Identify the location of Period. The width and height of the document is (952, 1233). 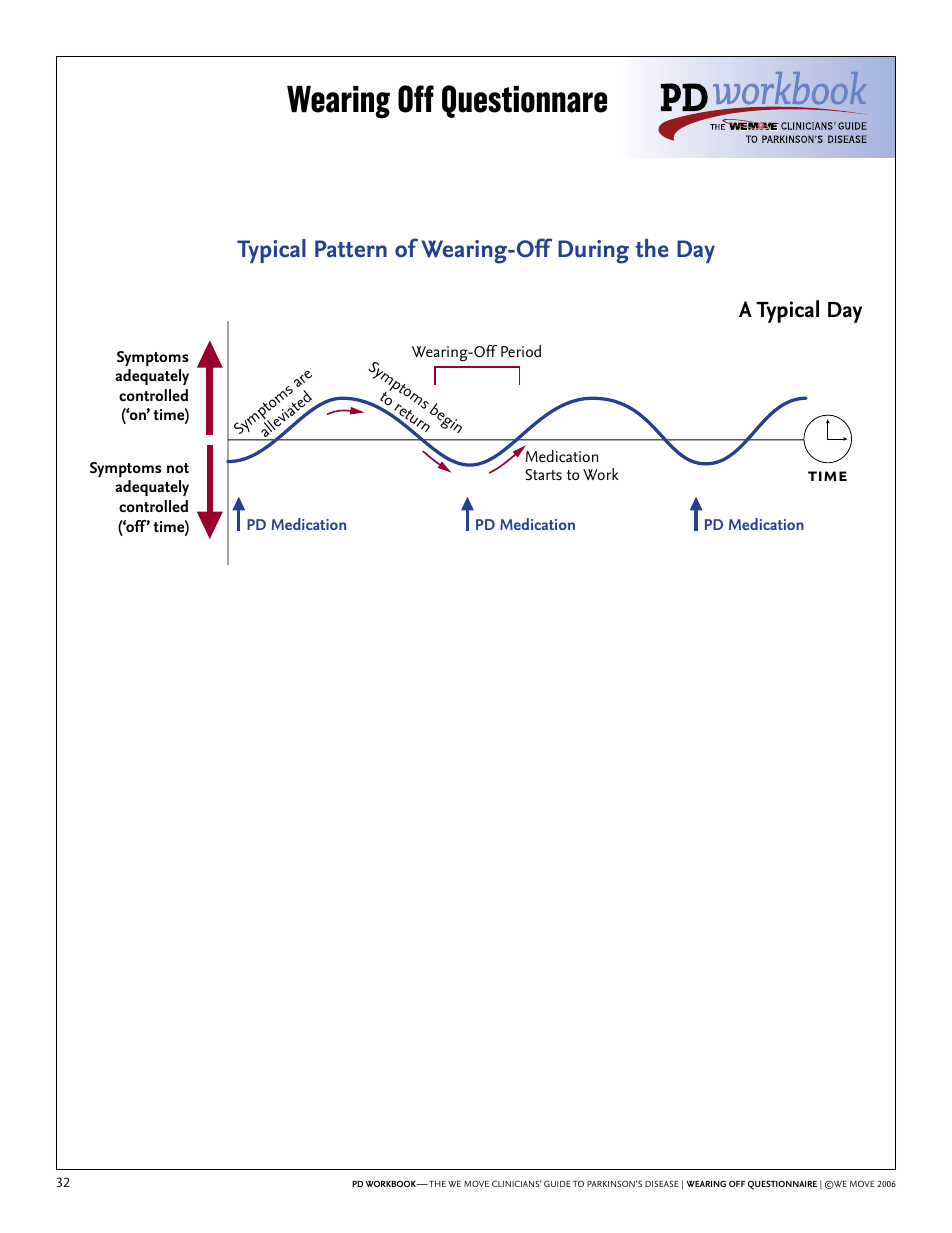
(521, 351).
